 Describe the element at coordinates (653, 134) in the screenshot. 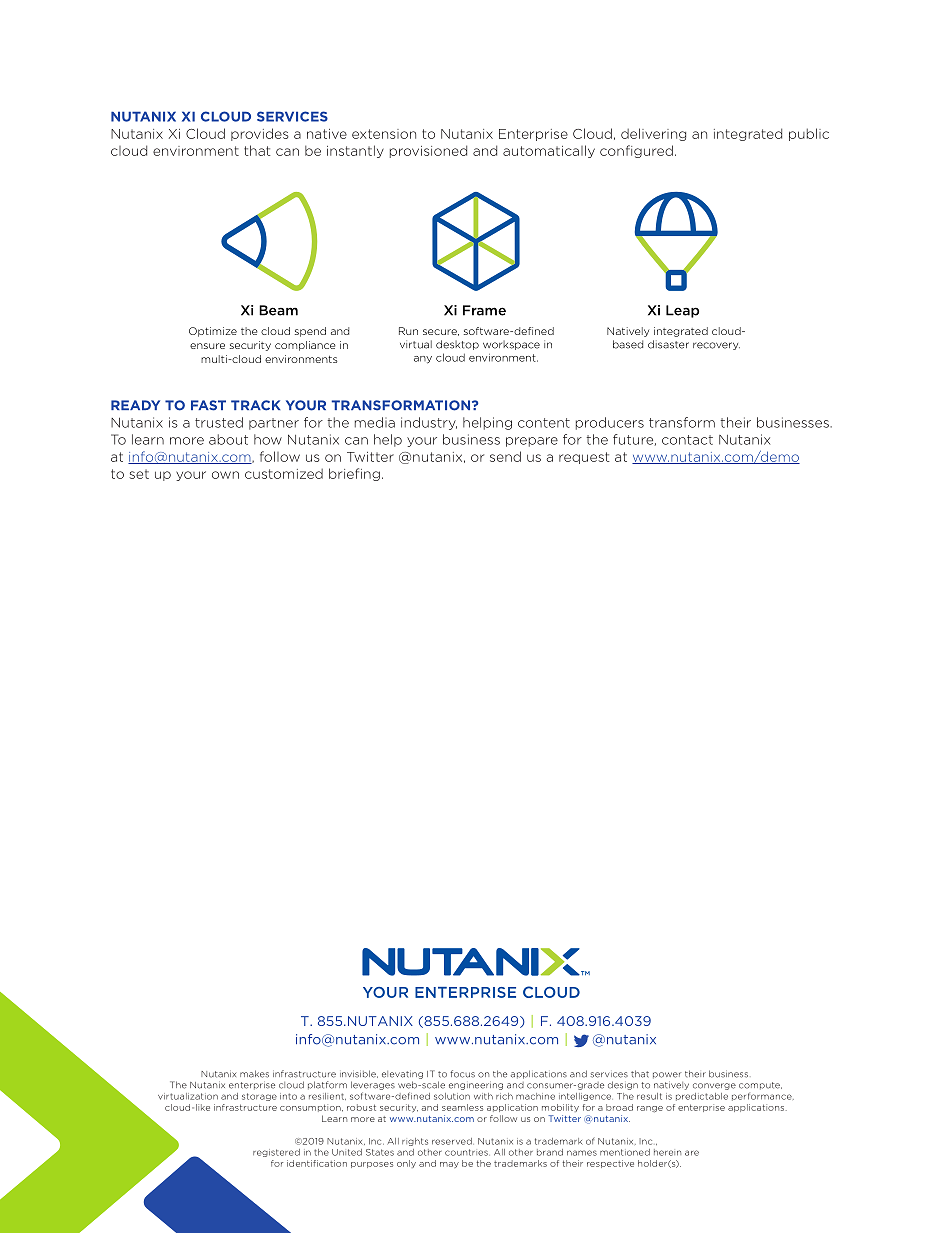

I see `delivering` at that location.
